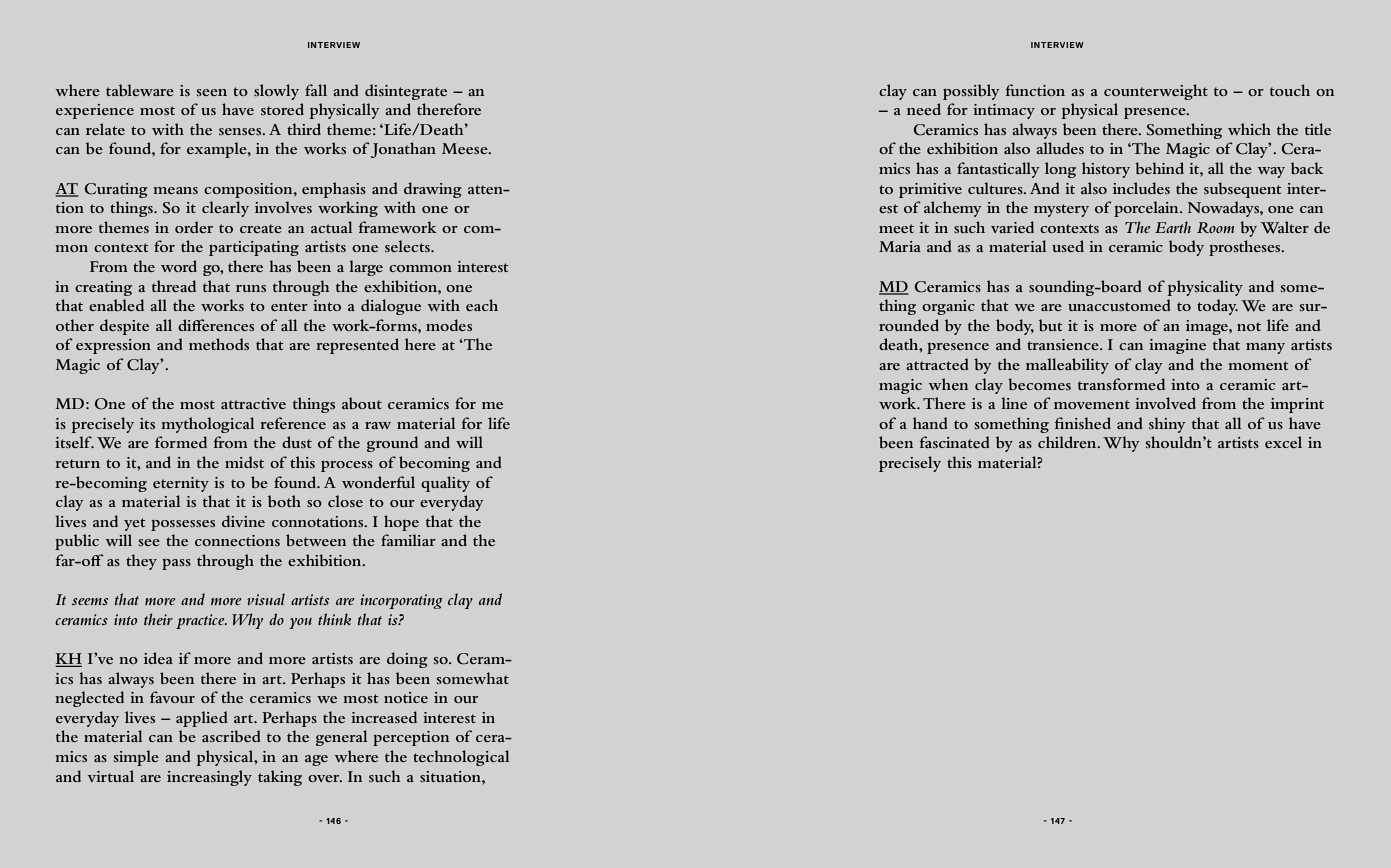 The image size is (1391, 868). I want to click on notice, so click(406, 697).
